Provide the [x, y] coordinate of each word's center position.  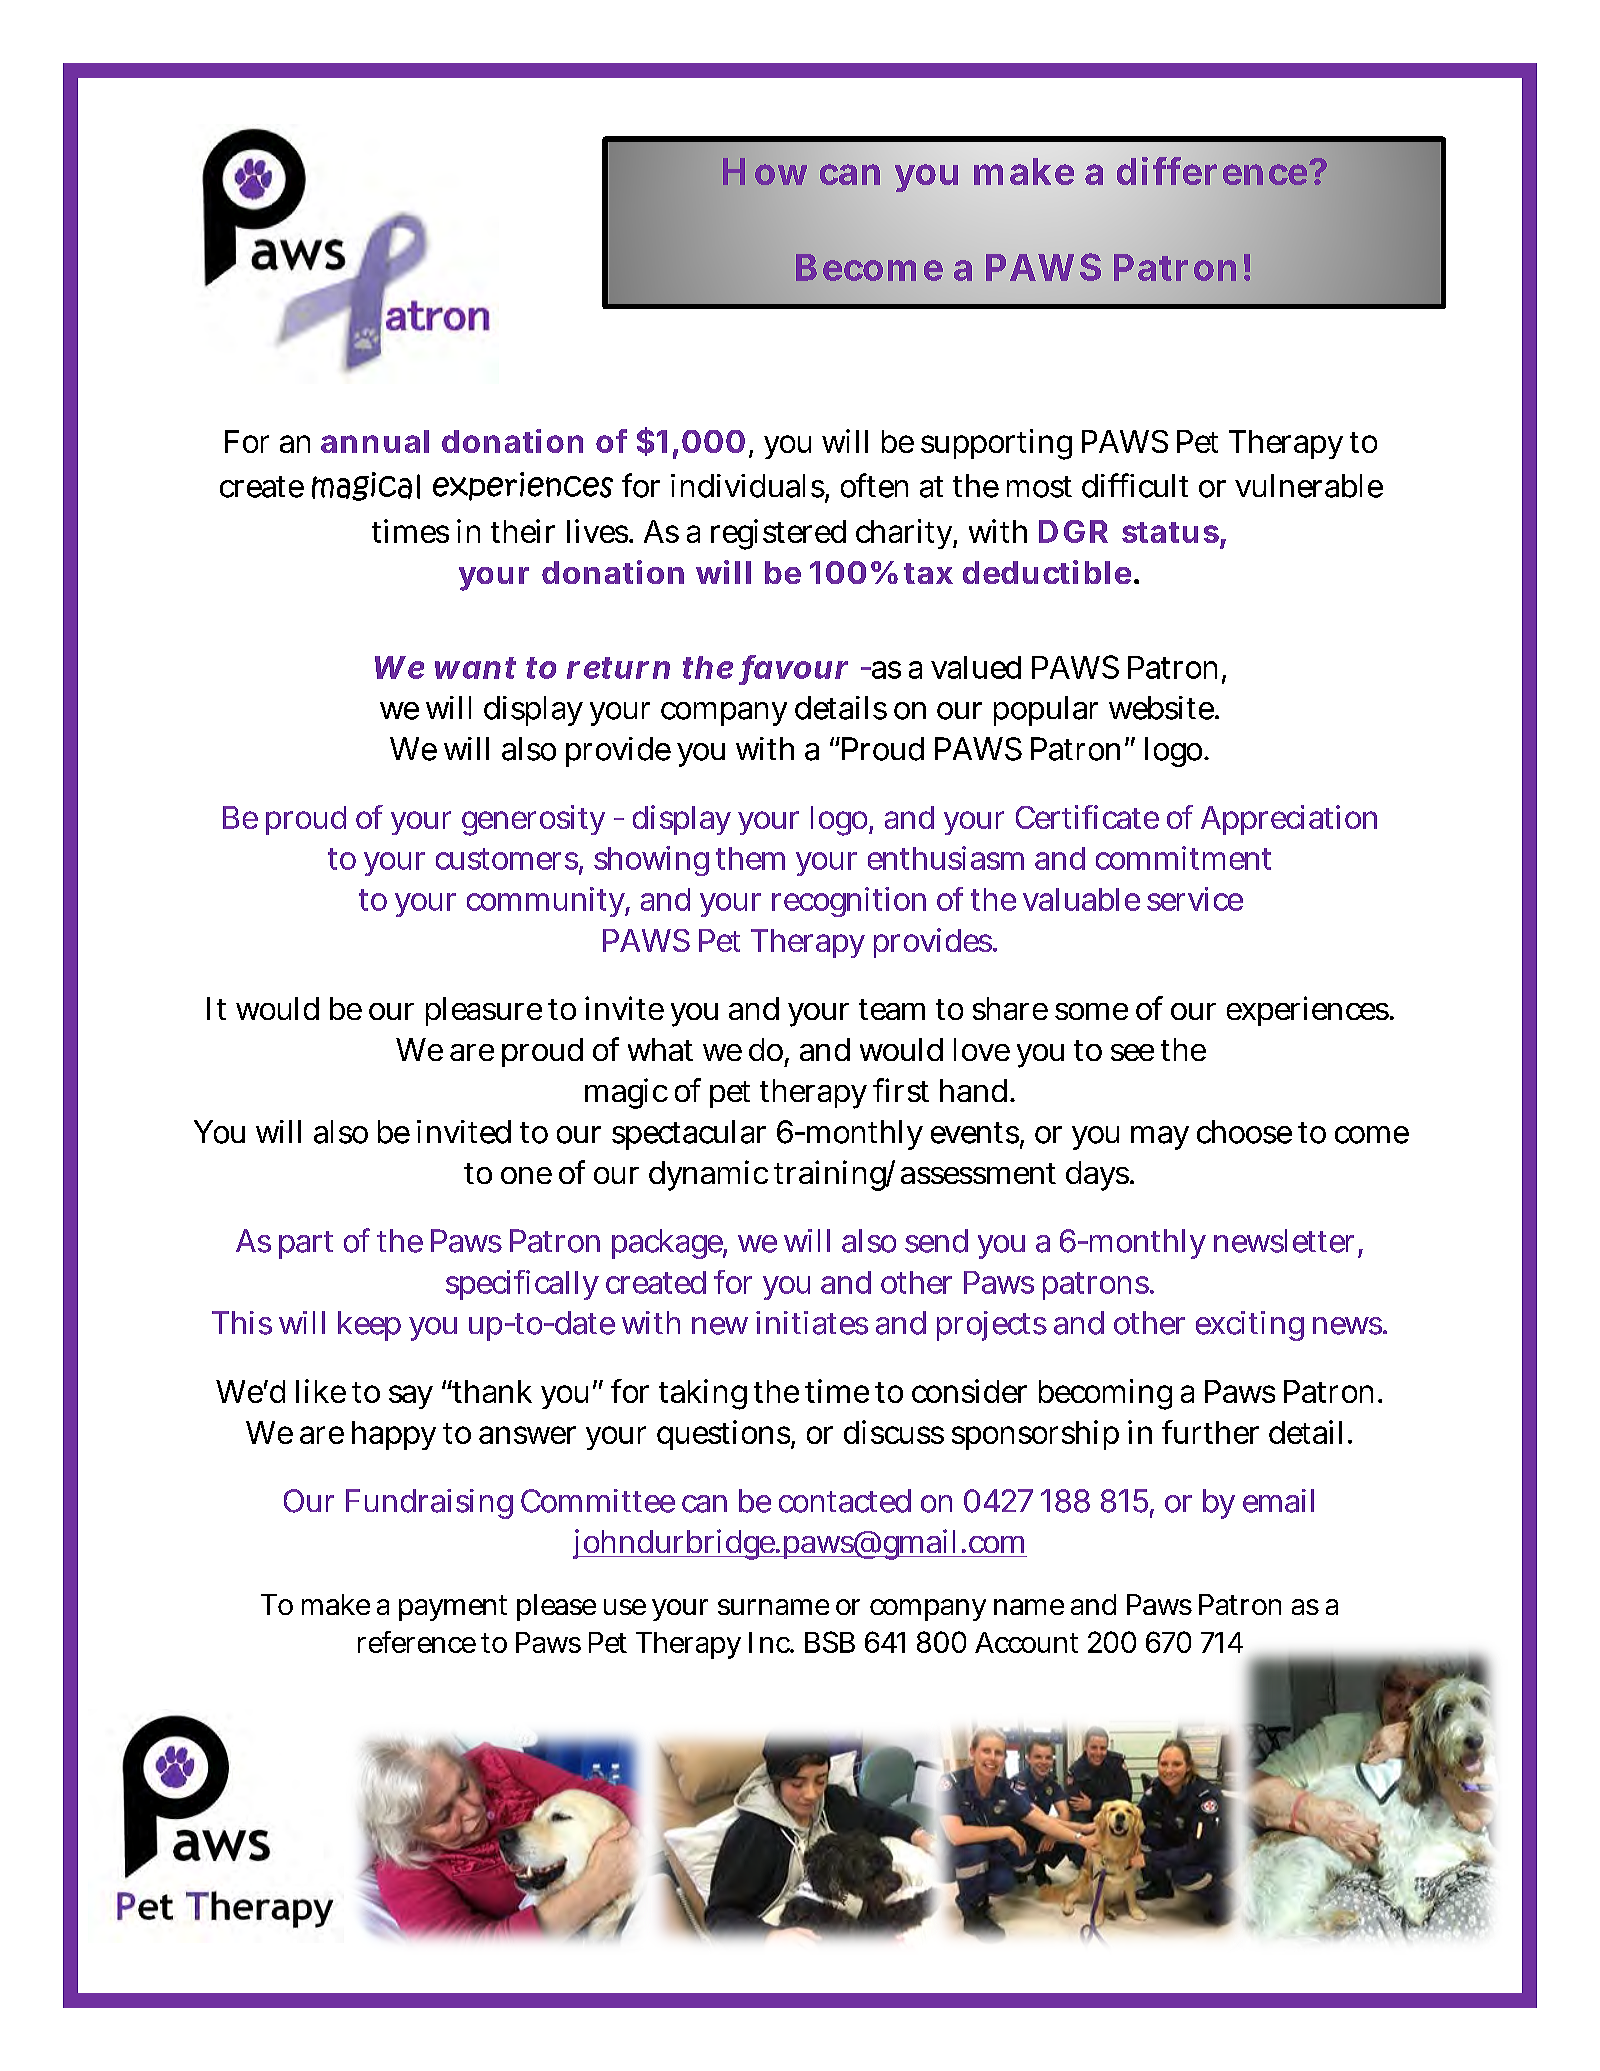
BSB [830, 1642]
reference [417, 1642]
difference [1212, 171]
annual [375, 441]
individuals [748, 487]
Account [1026, 1642]
